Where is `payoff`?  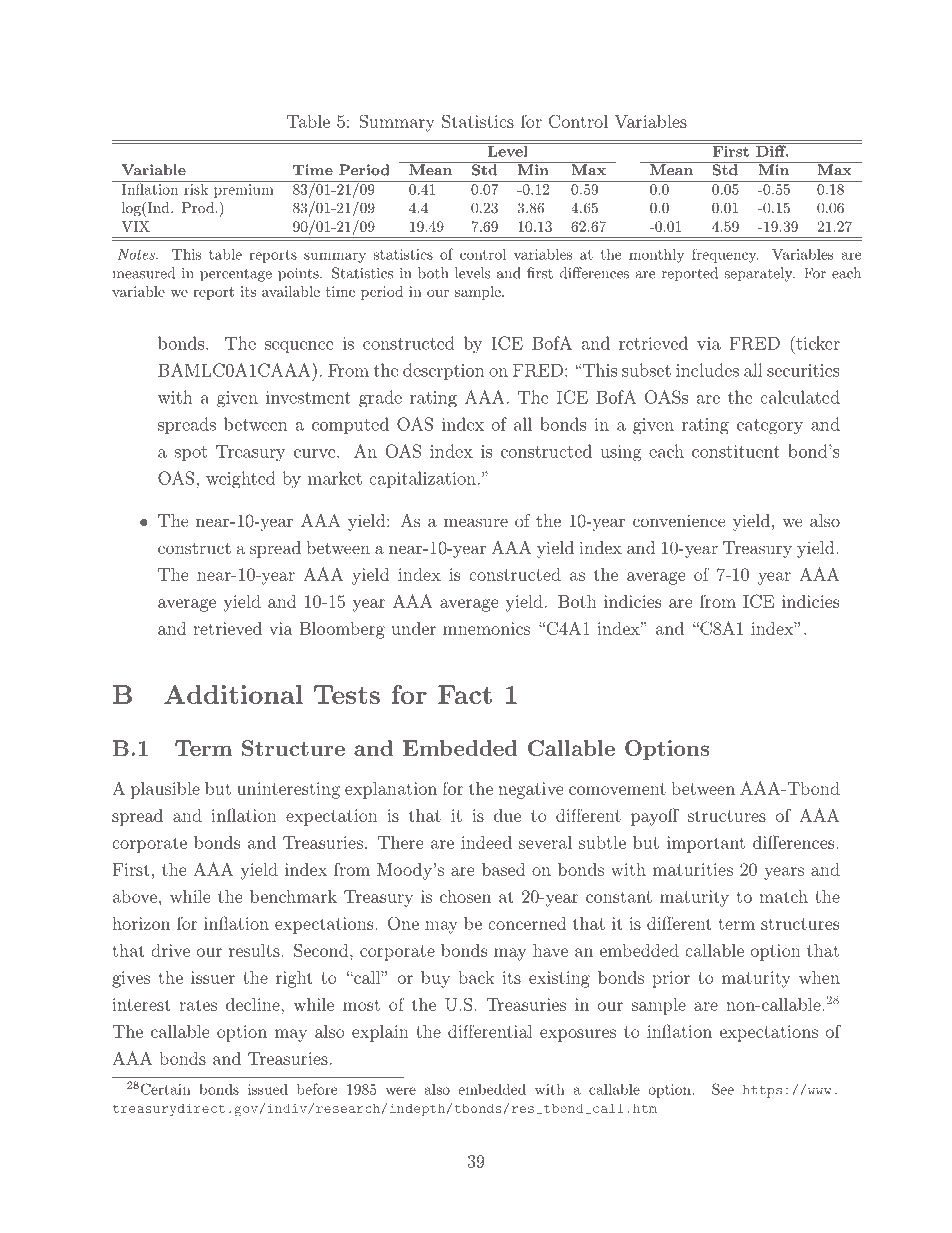
payoff is located at coordinates (655, 817).
